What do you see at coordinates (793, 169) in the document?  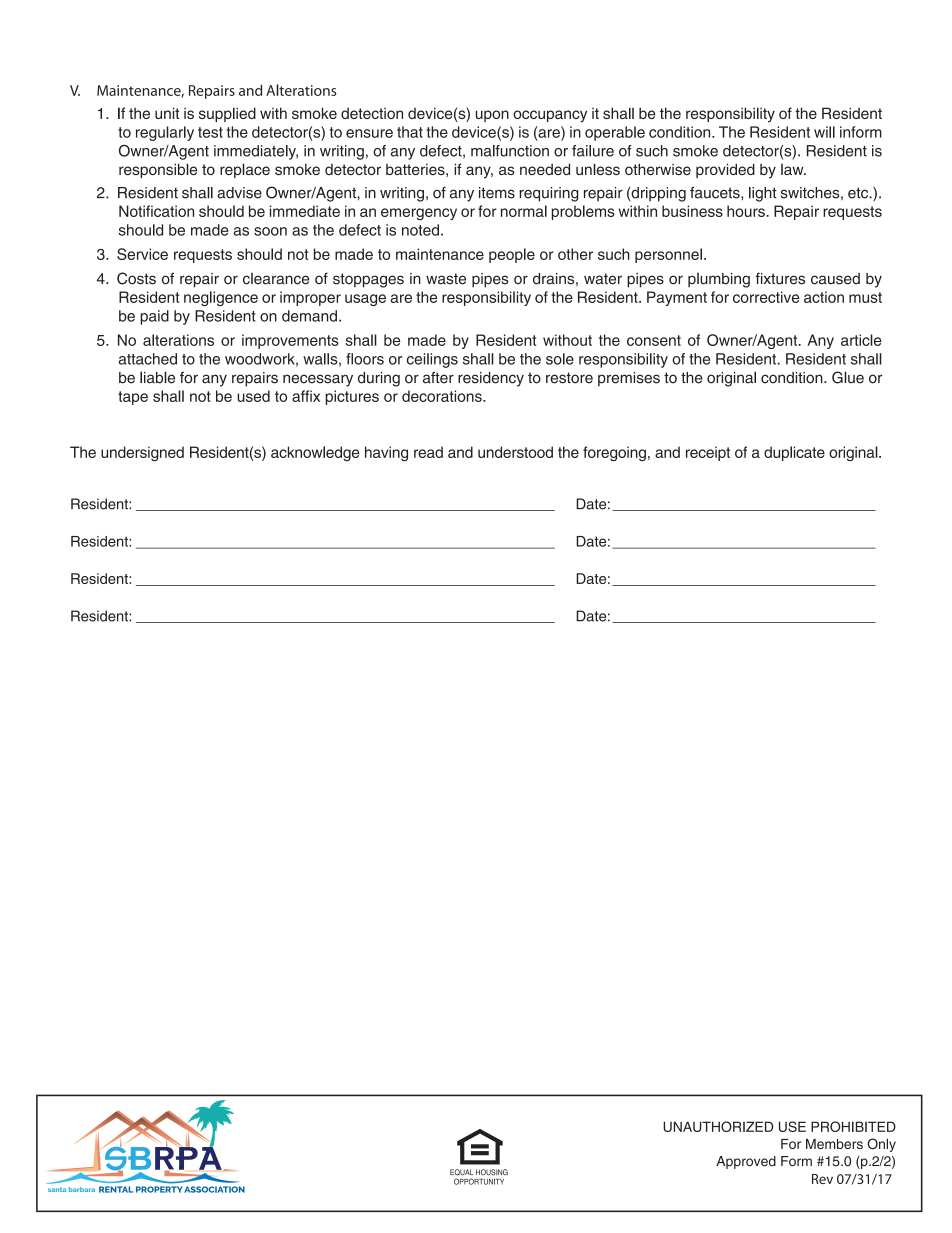 I see `law` at bounding box center [793, 169].
